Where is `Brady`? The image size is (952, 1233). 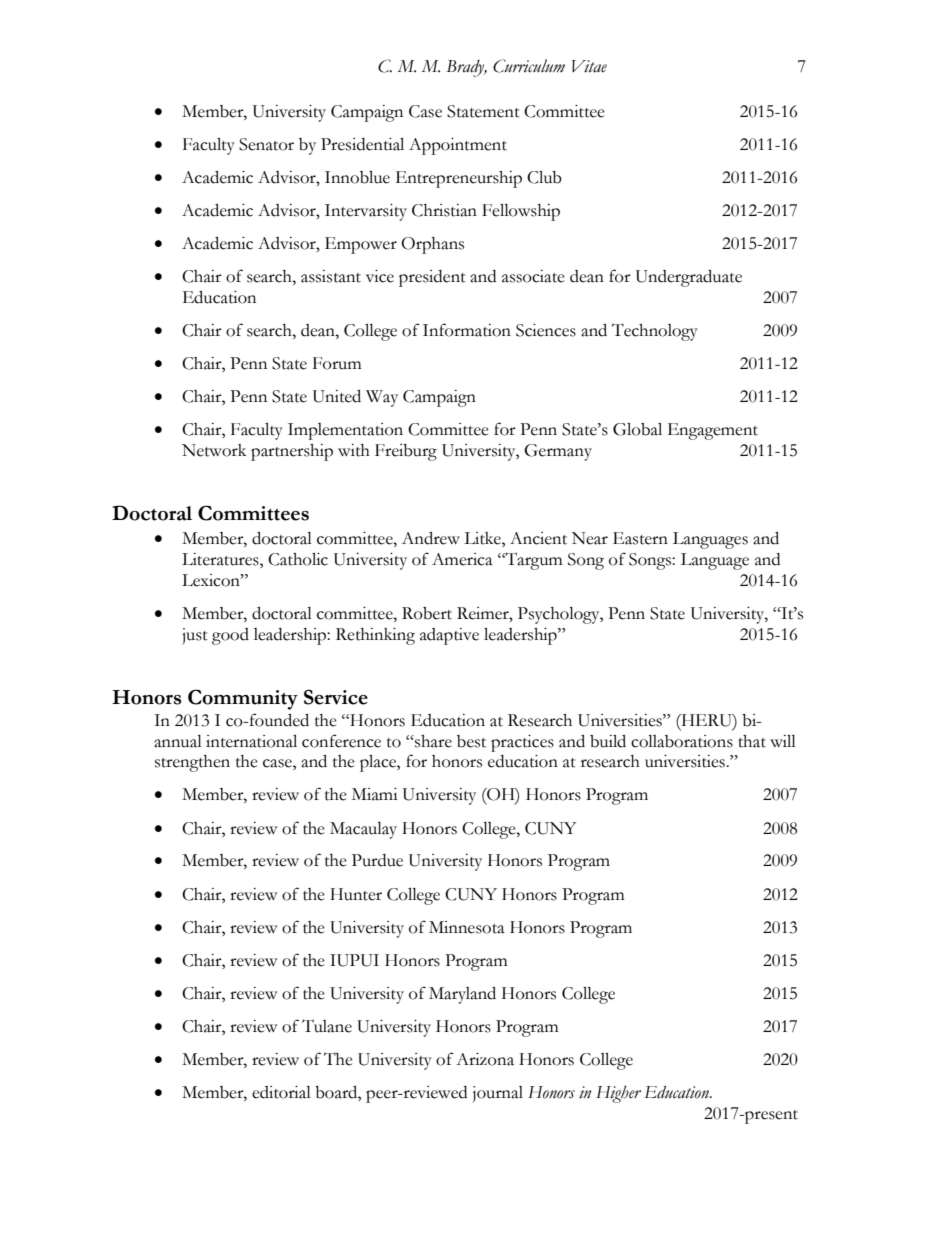
Brady is located at coordinates (466, 68).
